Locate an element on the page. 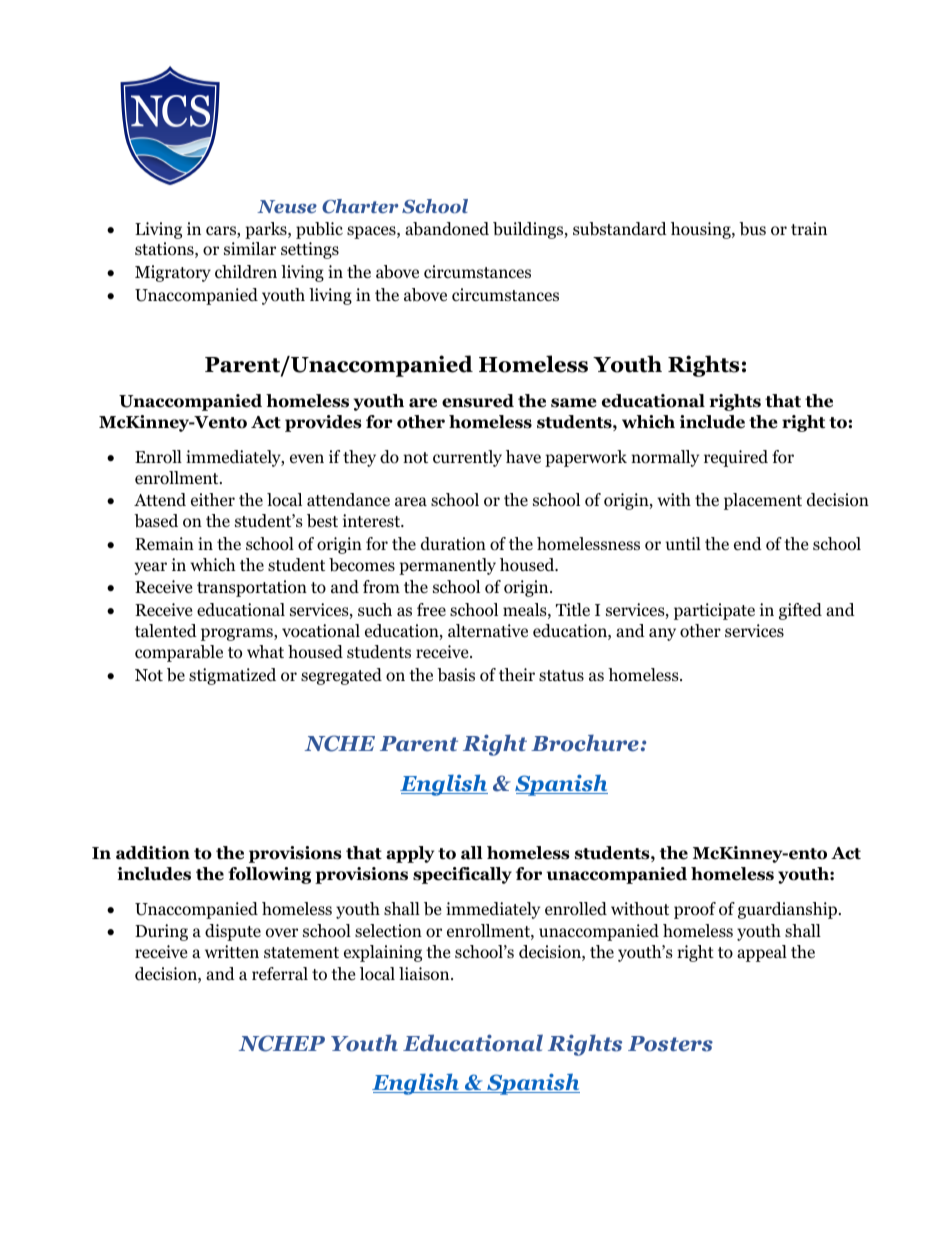 This image has height=1233, width=952. what is located at coordinates (265, 651).
